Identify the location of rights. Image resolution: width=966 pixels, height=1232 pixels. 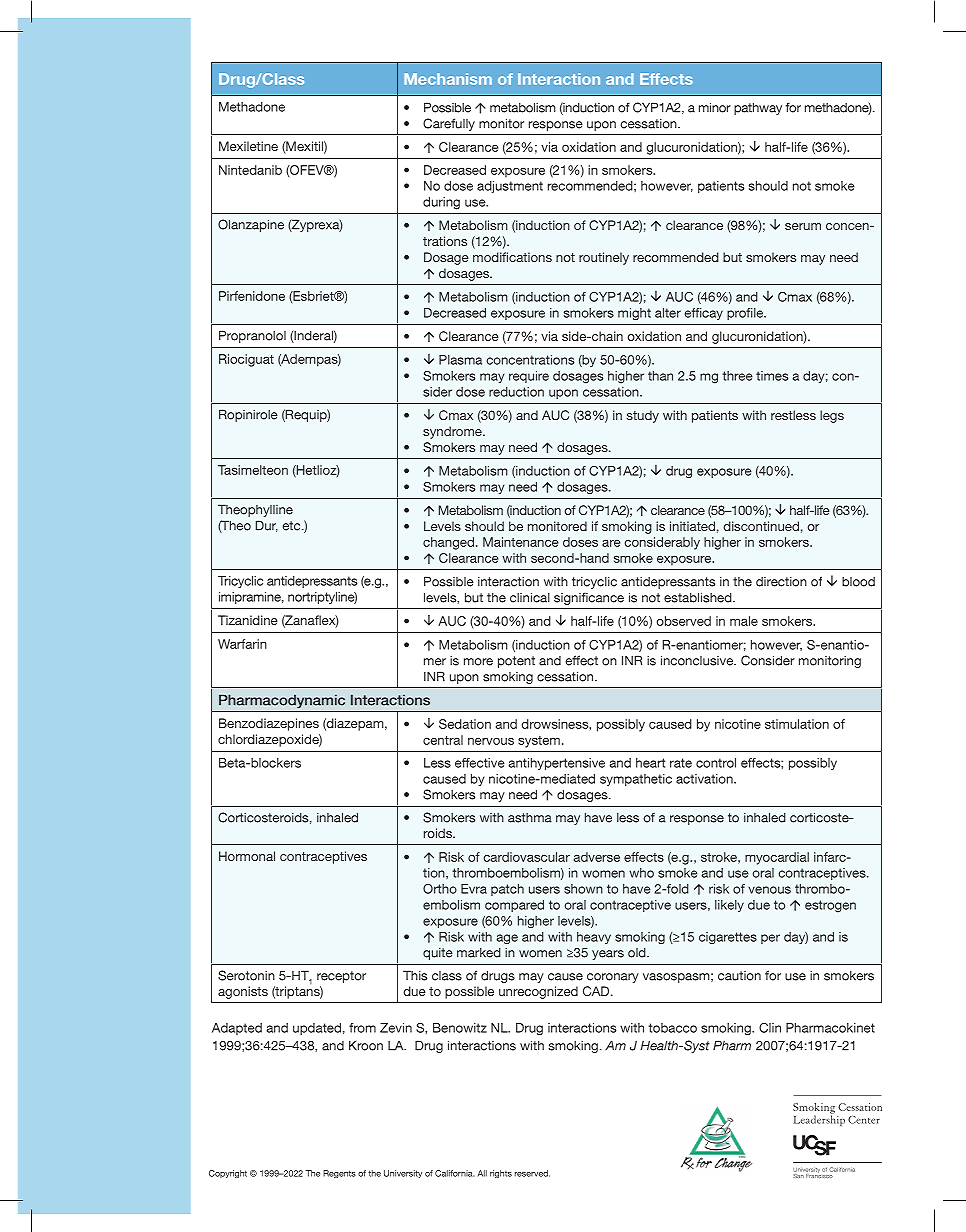
(501, 1174).
